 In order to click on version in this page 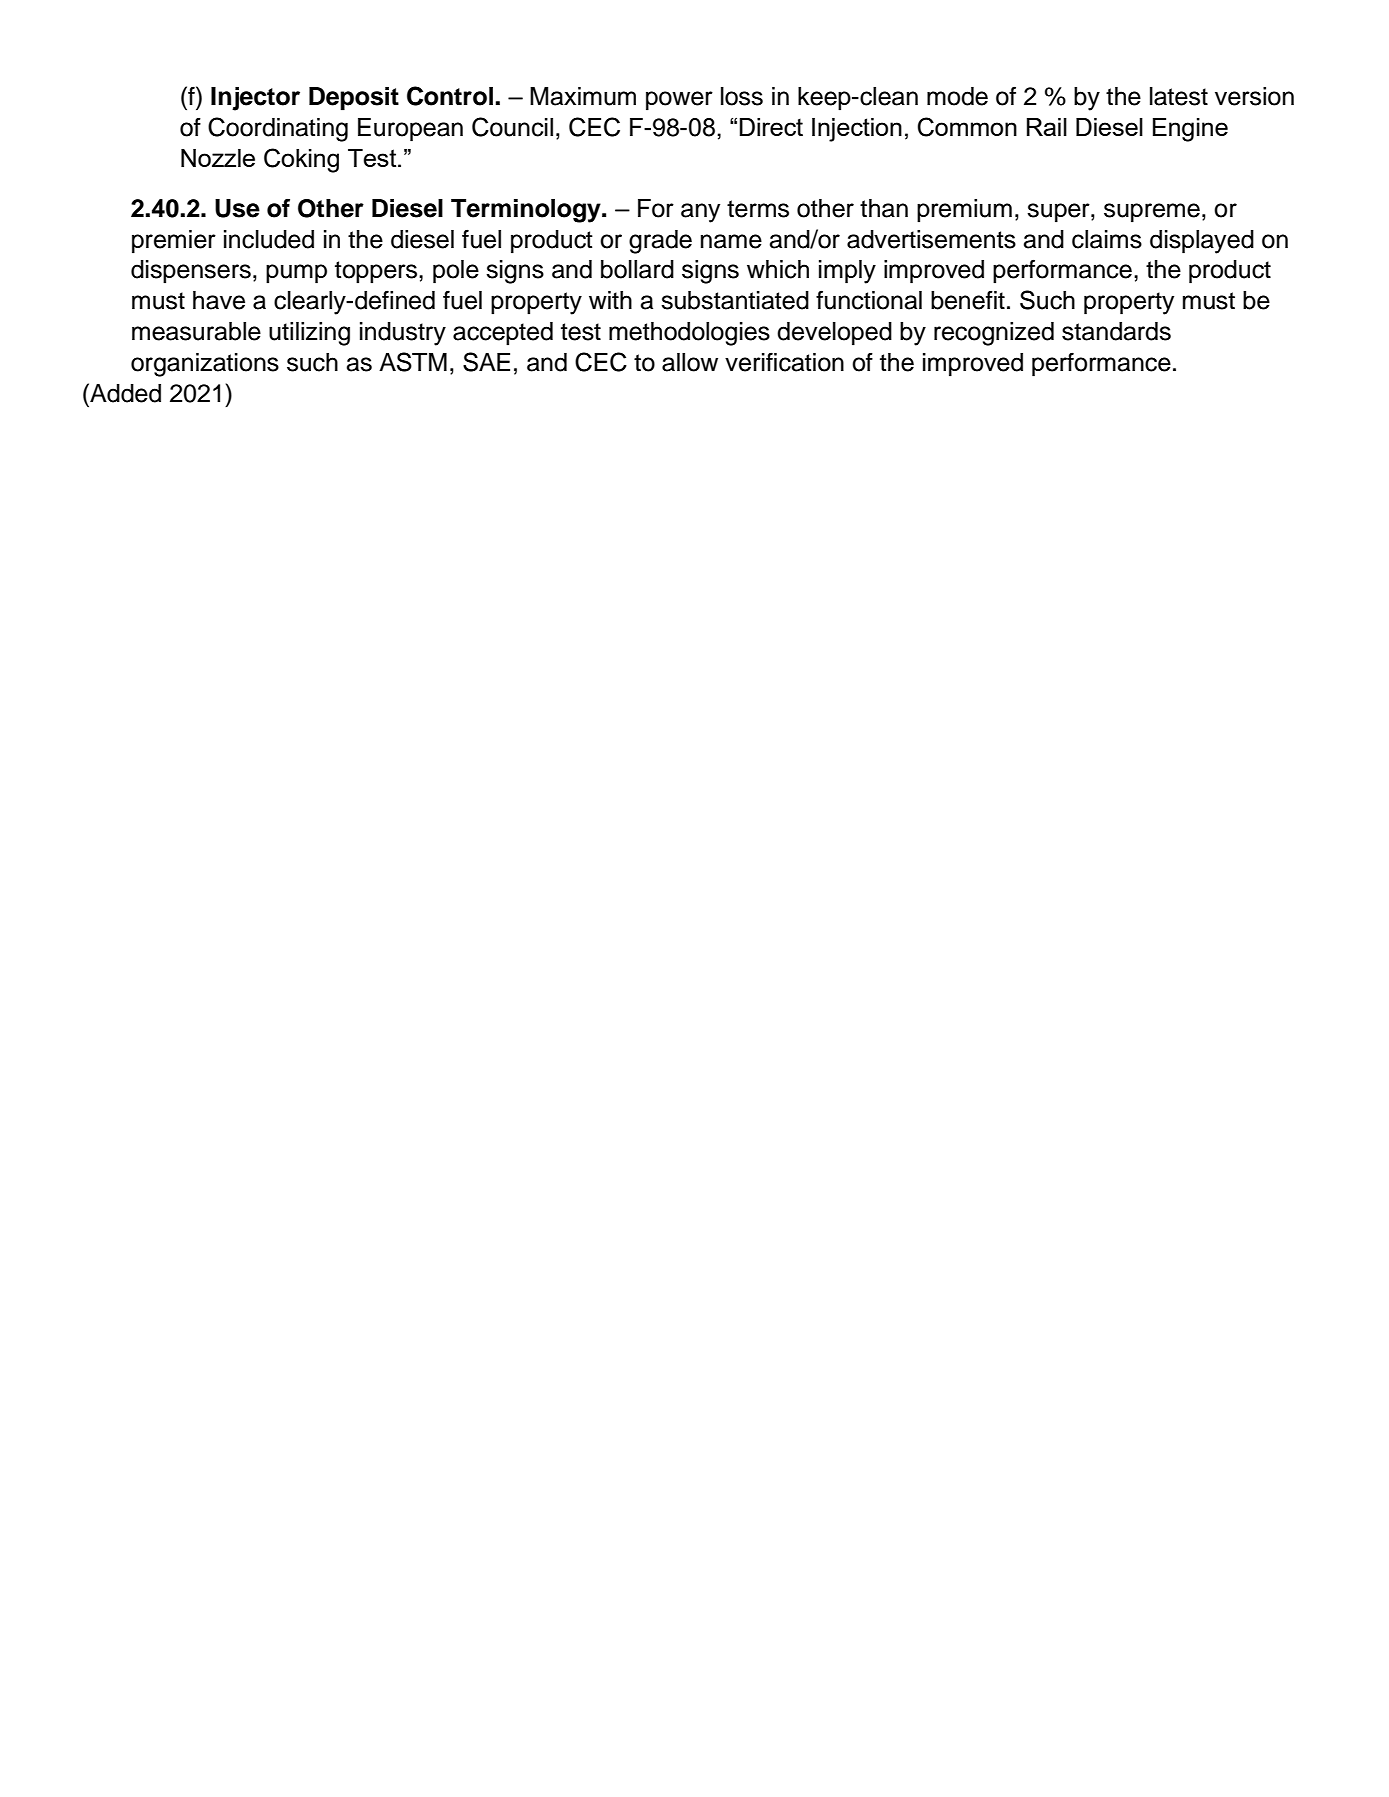, I will do `click(1254, 96)`.
